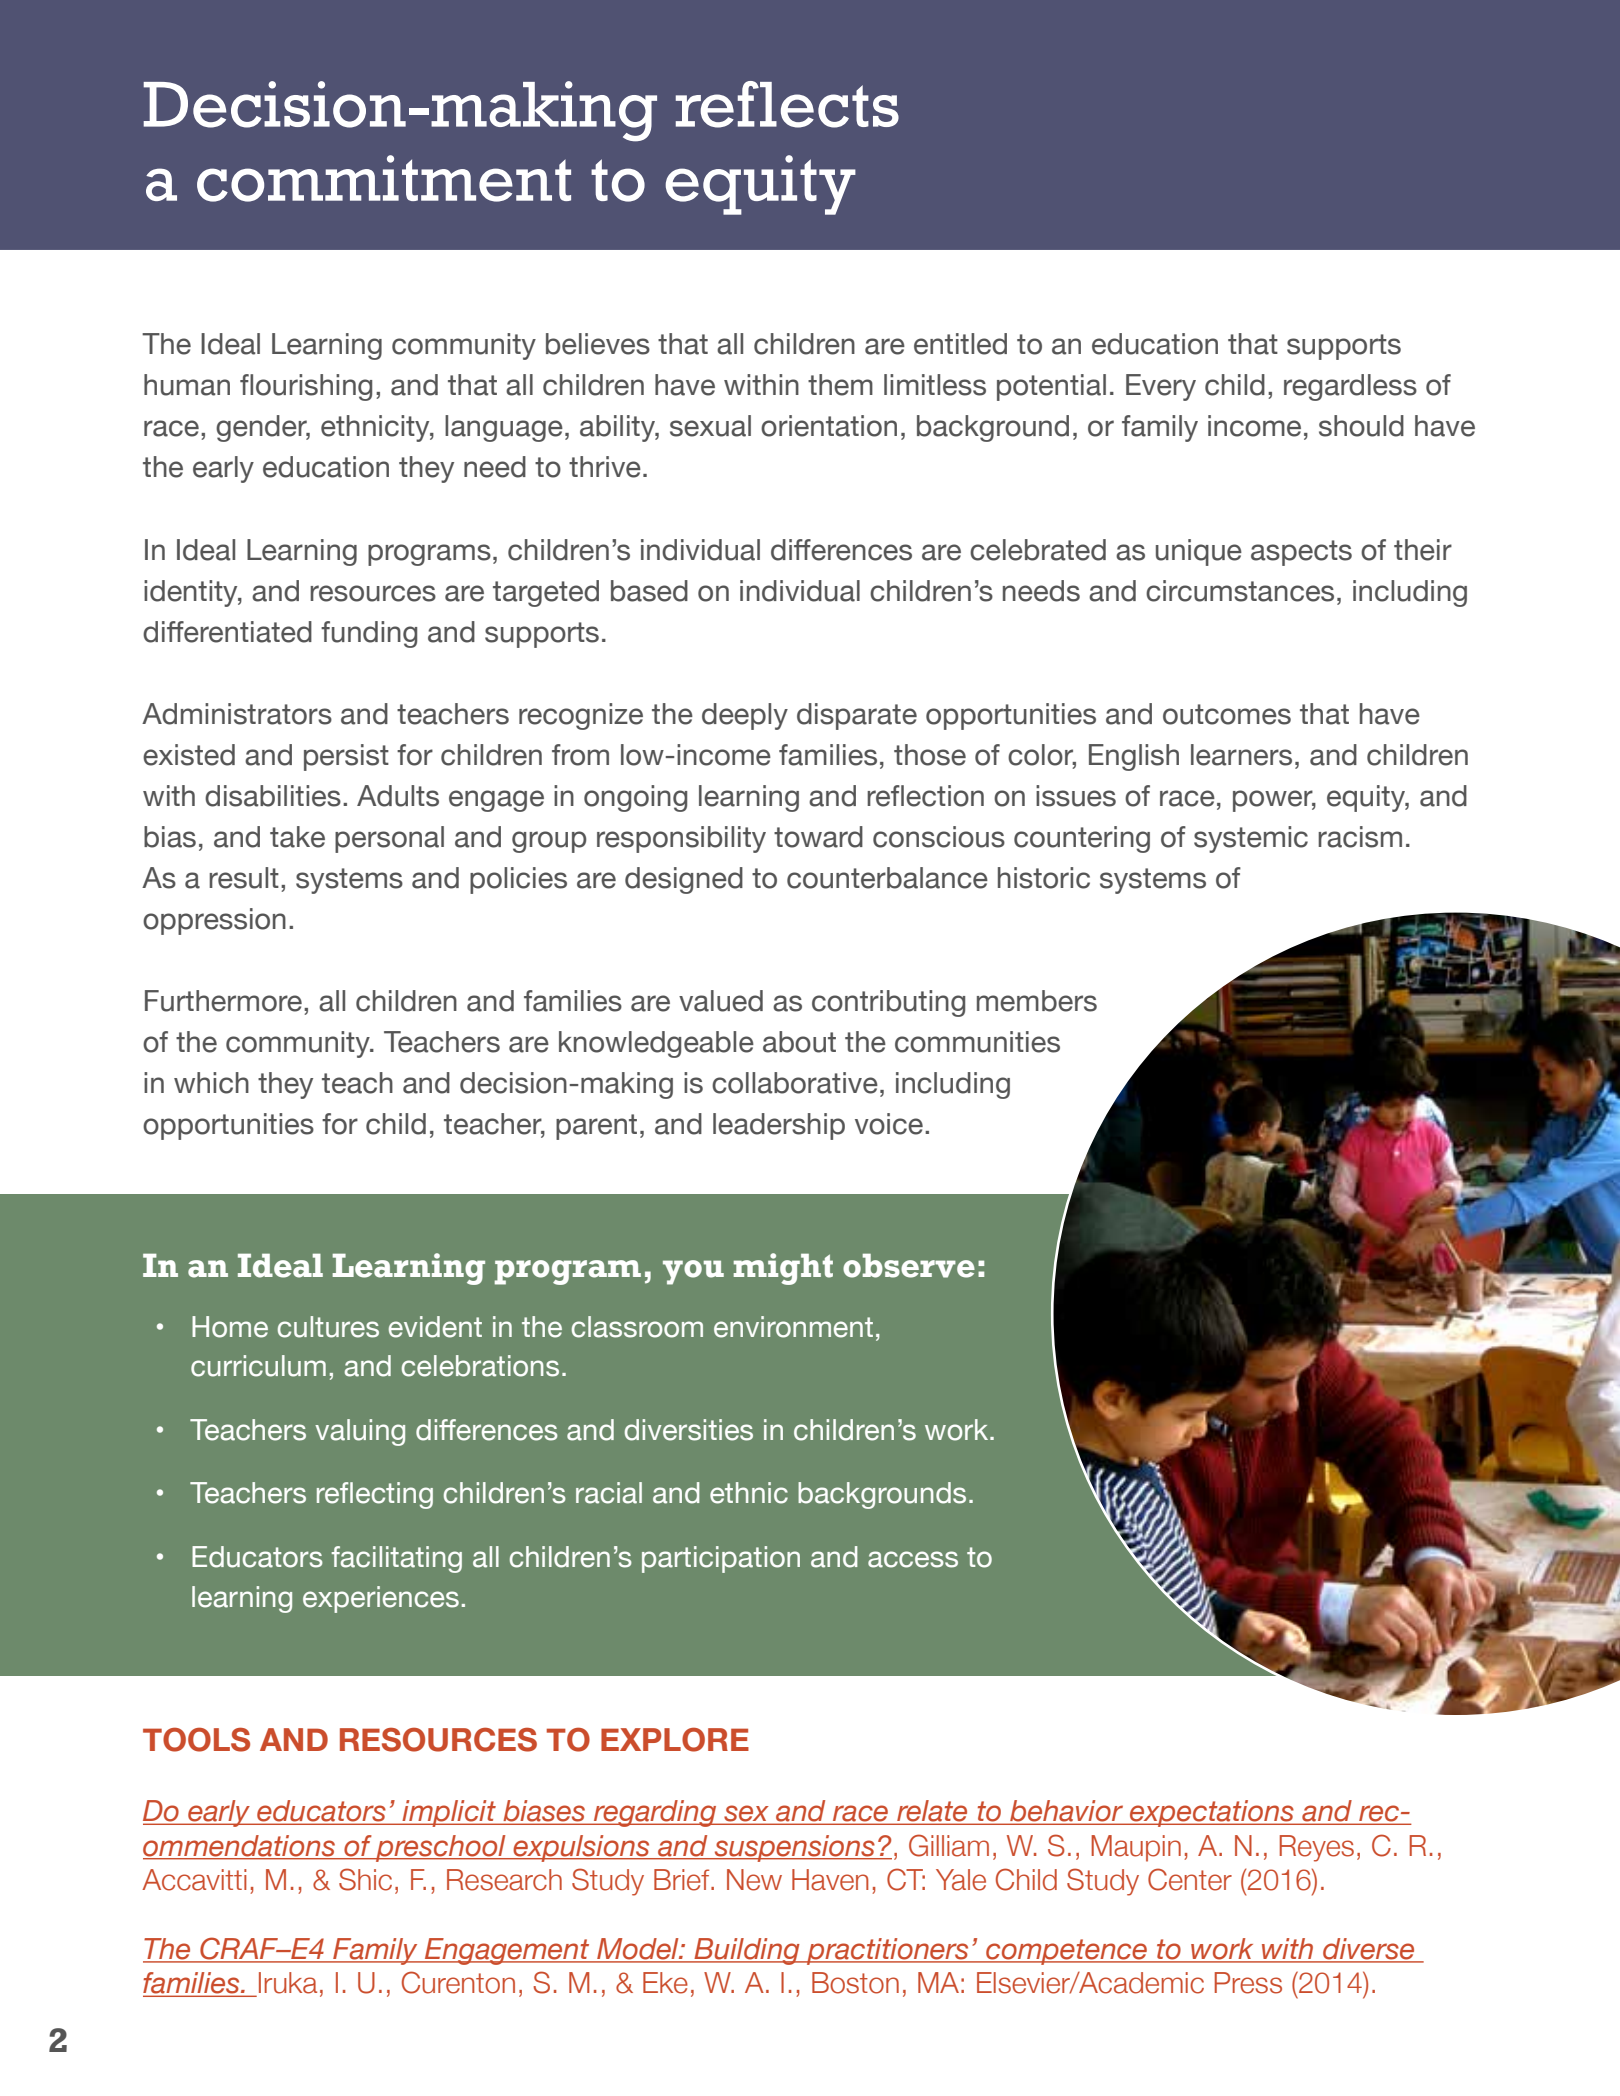 This image has width=1620, height=2096. I want to click on diverse, so click(1369, 1950).
